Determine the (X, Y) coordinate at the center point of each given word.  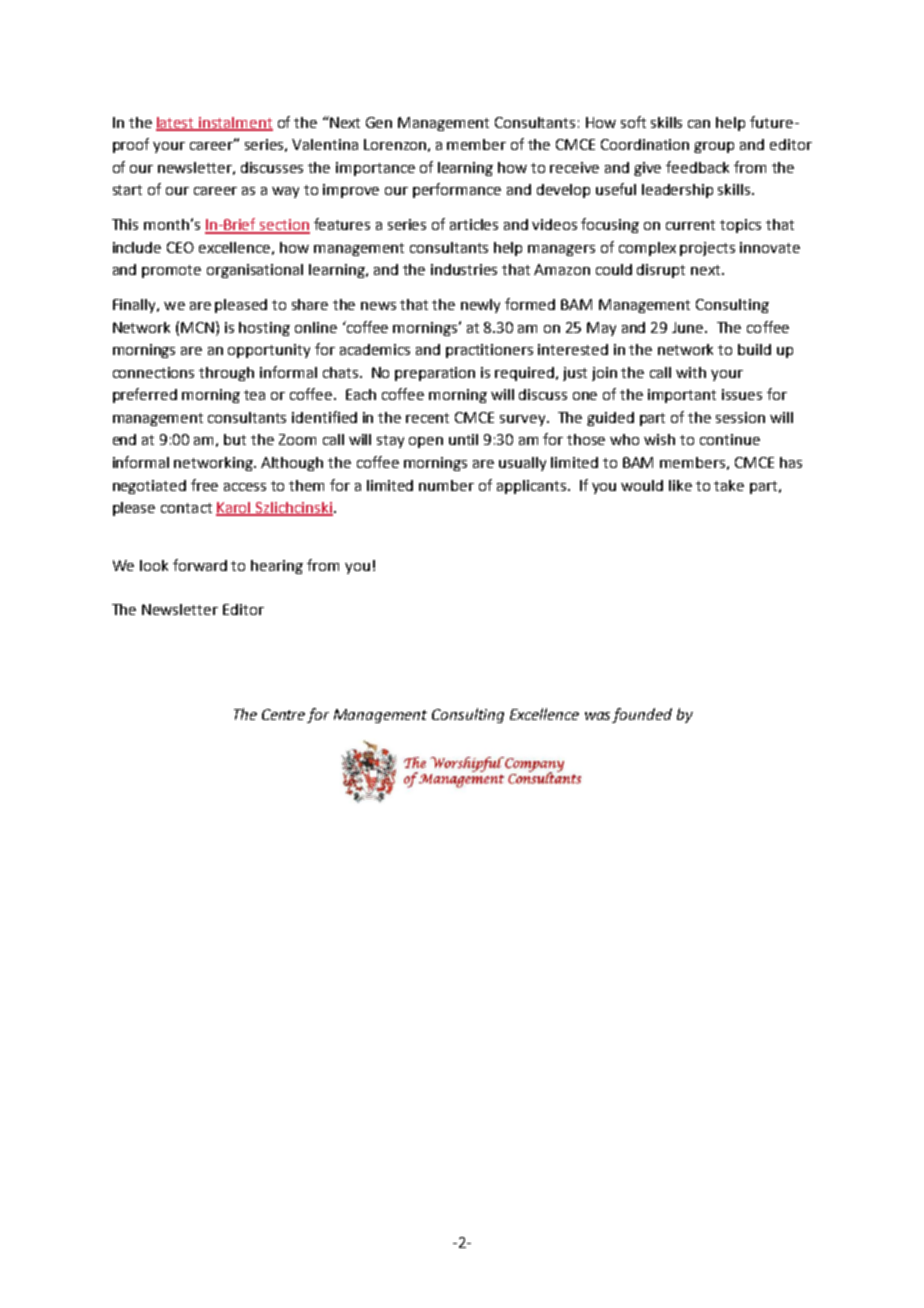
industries (464, 269)
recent (427, 418)
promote (171, 271)
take (729, 485)
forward (200, 565)
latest (176, 123)
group (714, 147)
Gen (379, 122)
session (740, 417)
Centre (285, 716)
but (235, 439)
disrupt (661, 271)
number (446, 485)
